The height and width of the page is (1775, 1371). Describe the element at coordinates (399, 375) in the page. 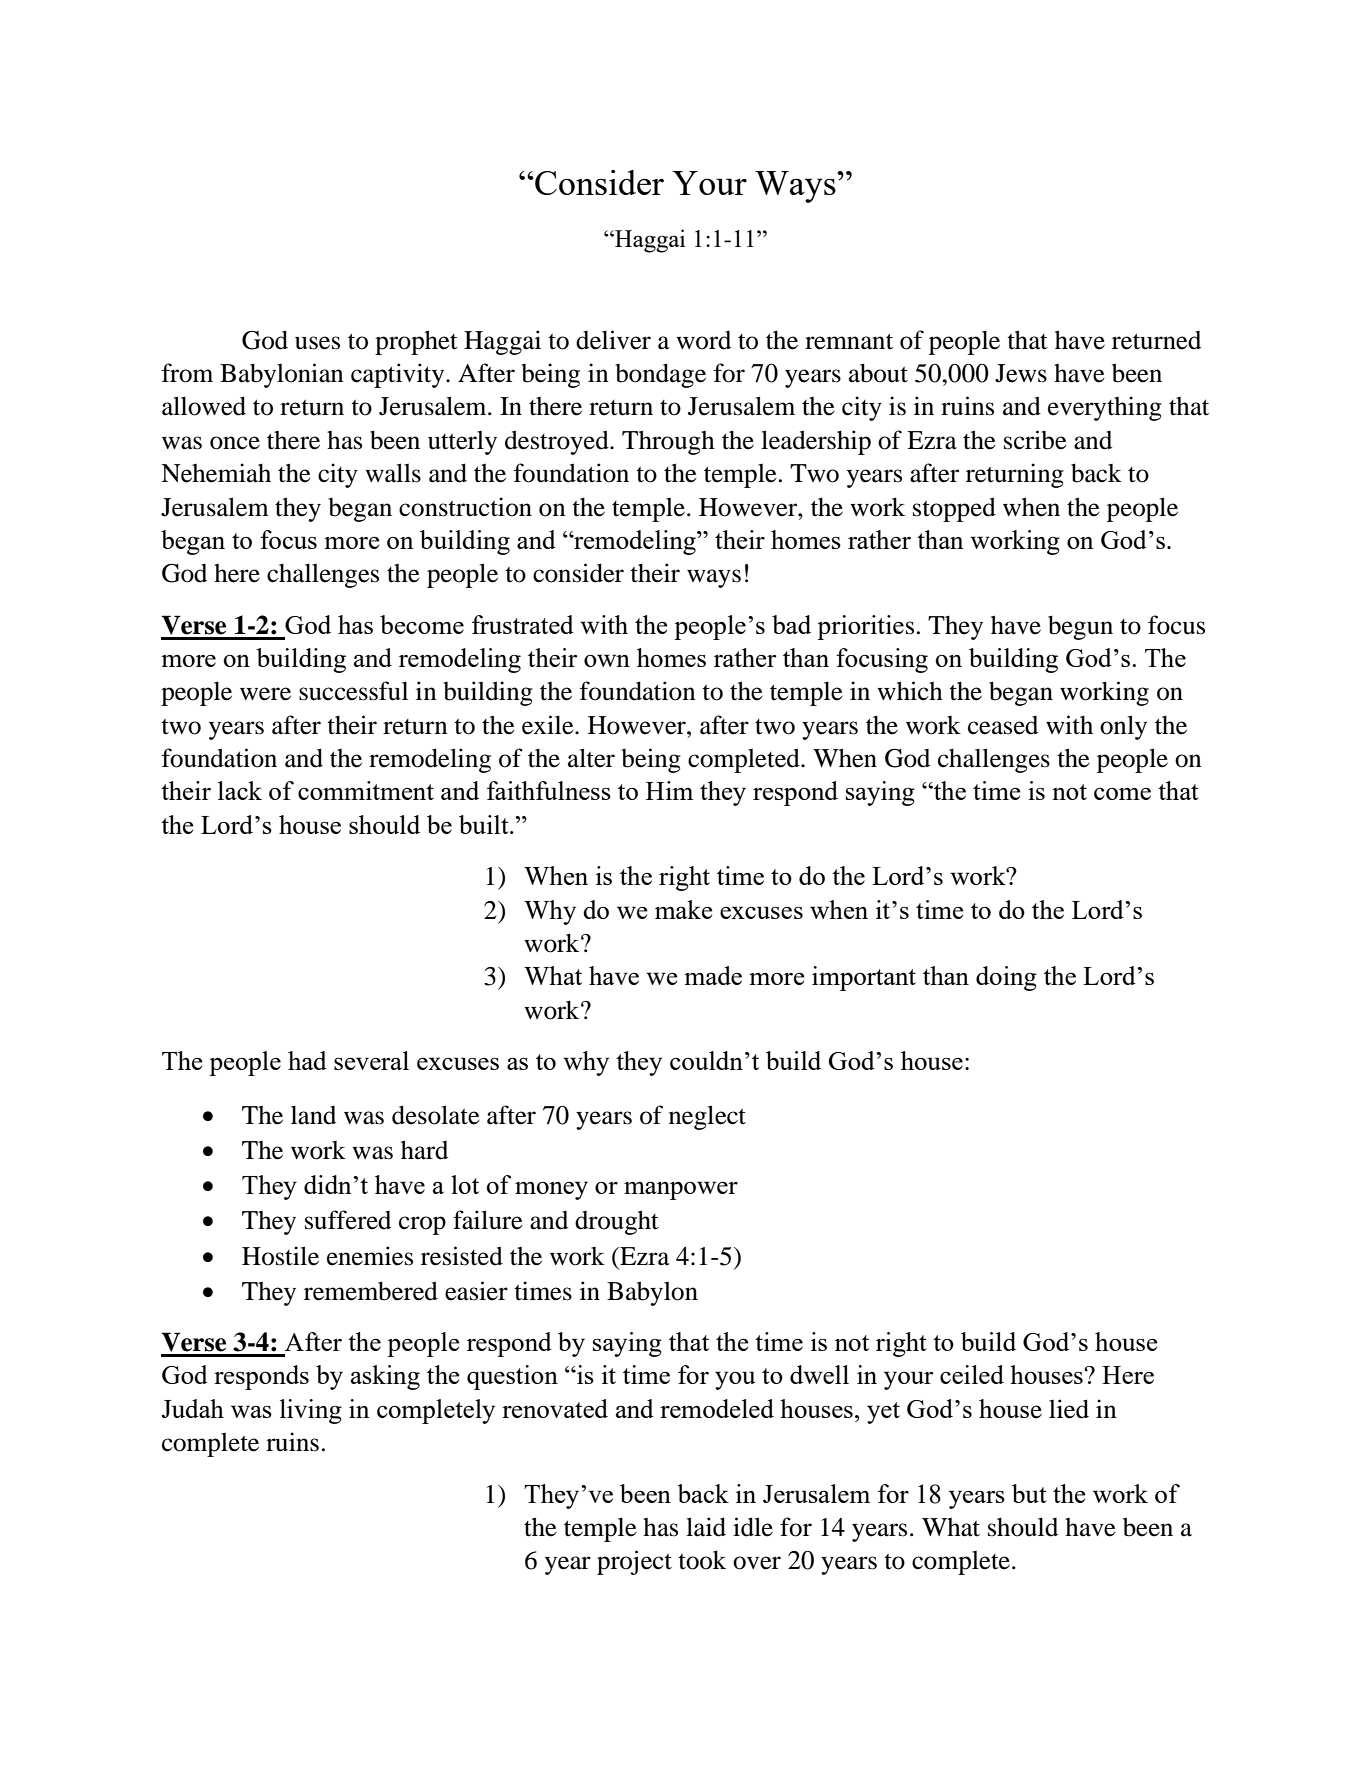

I see `captivity` at that location.
